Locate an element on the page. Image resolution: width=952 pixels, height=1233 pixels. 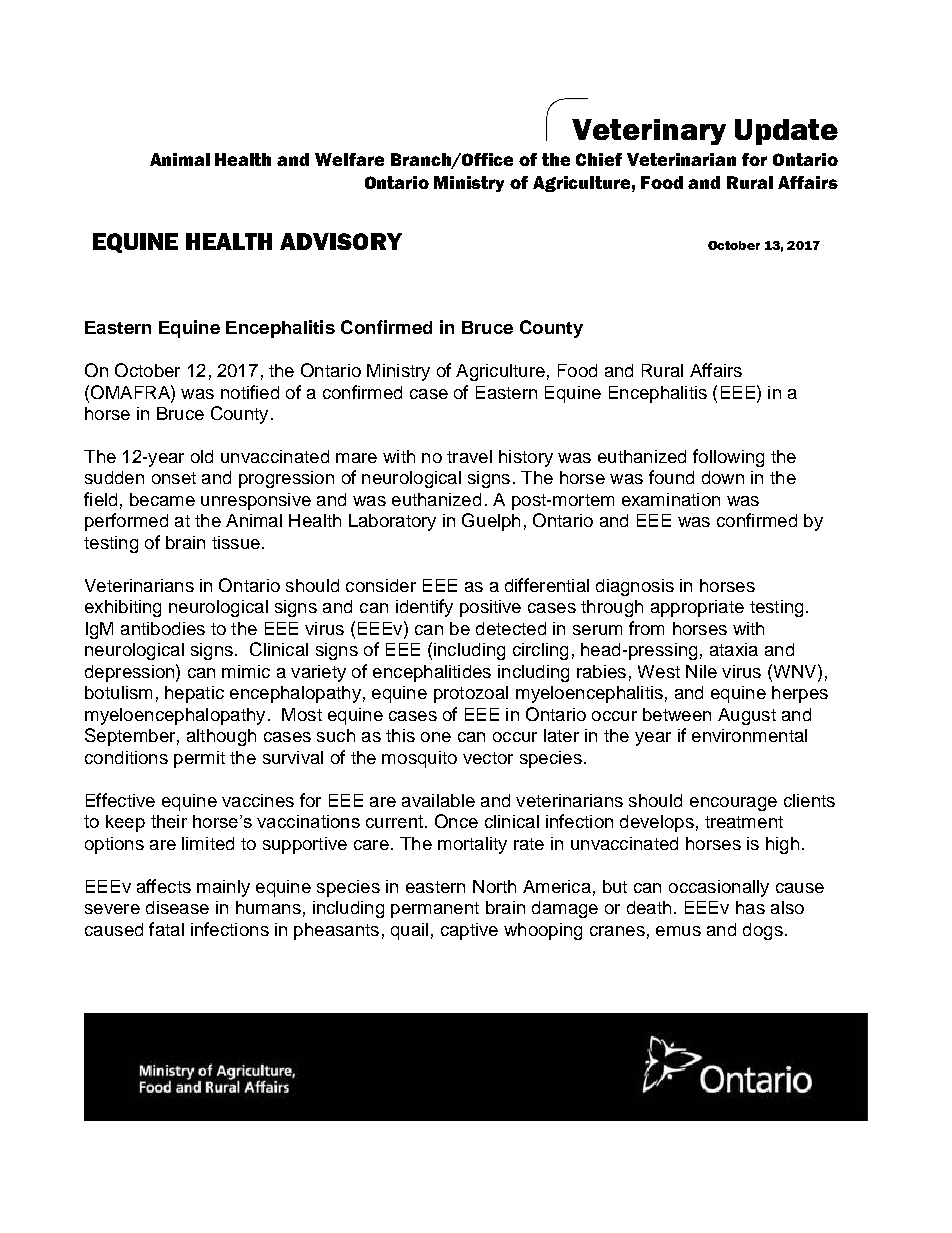
has is located at coordinates (750, 907).
